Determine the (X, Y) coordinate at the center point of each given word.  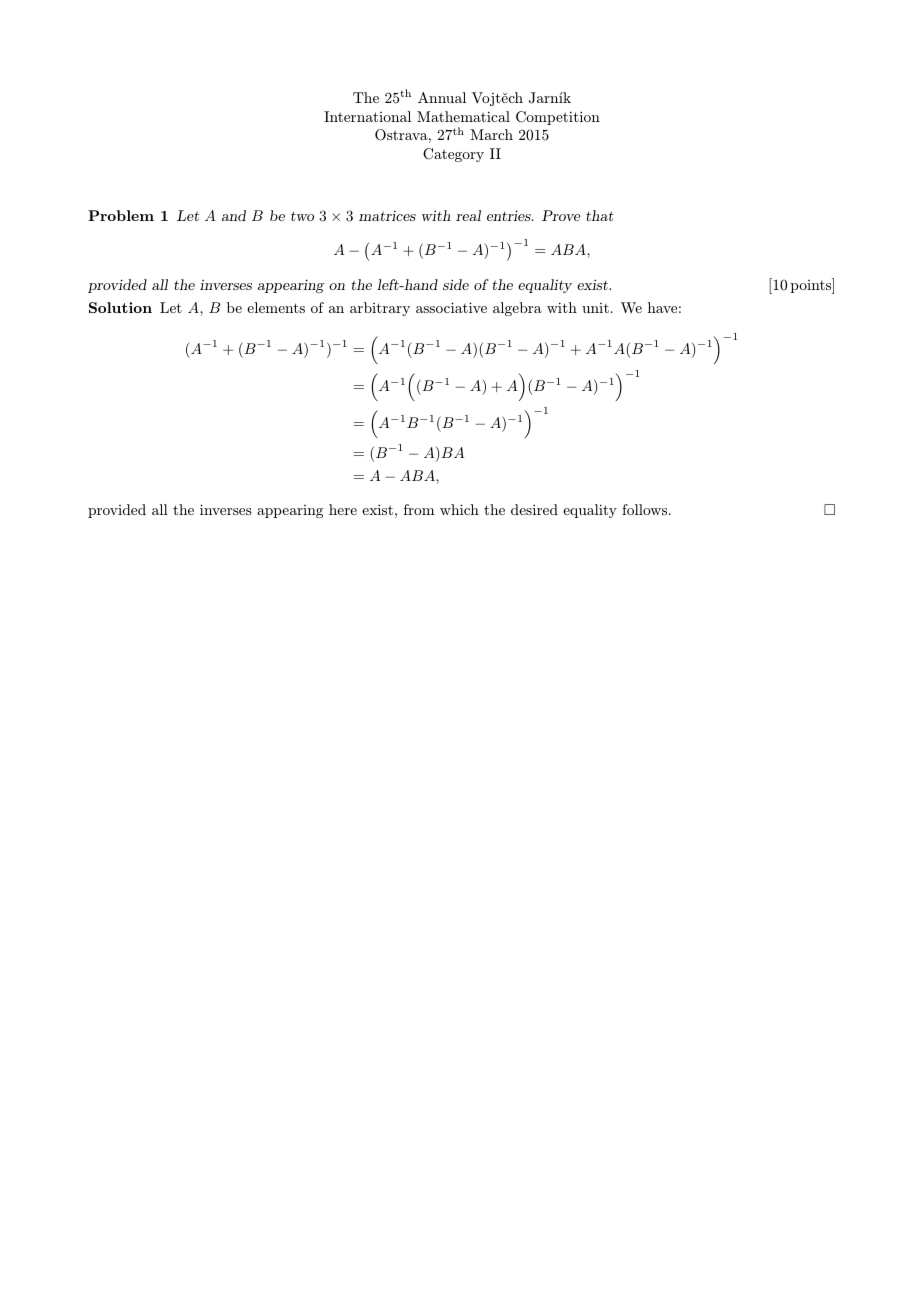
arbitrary (380, 309)
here (343, 509)
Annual (442, 97)
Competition (558, 118)
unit (595, 308)
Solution (120, 307)
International (367, 116)
